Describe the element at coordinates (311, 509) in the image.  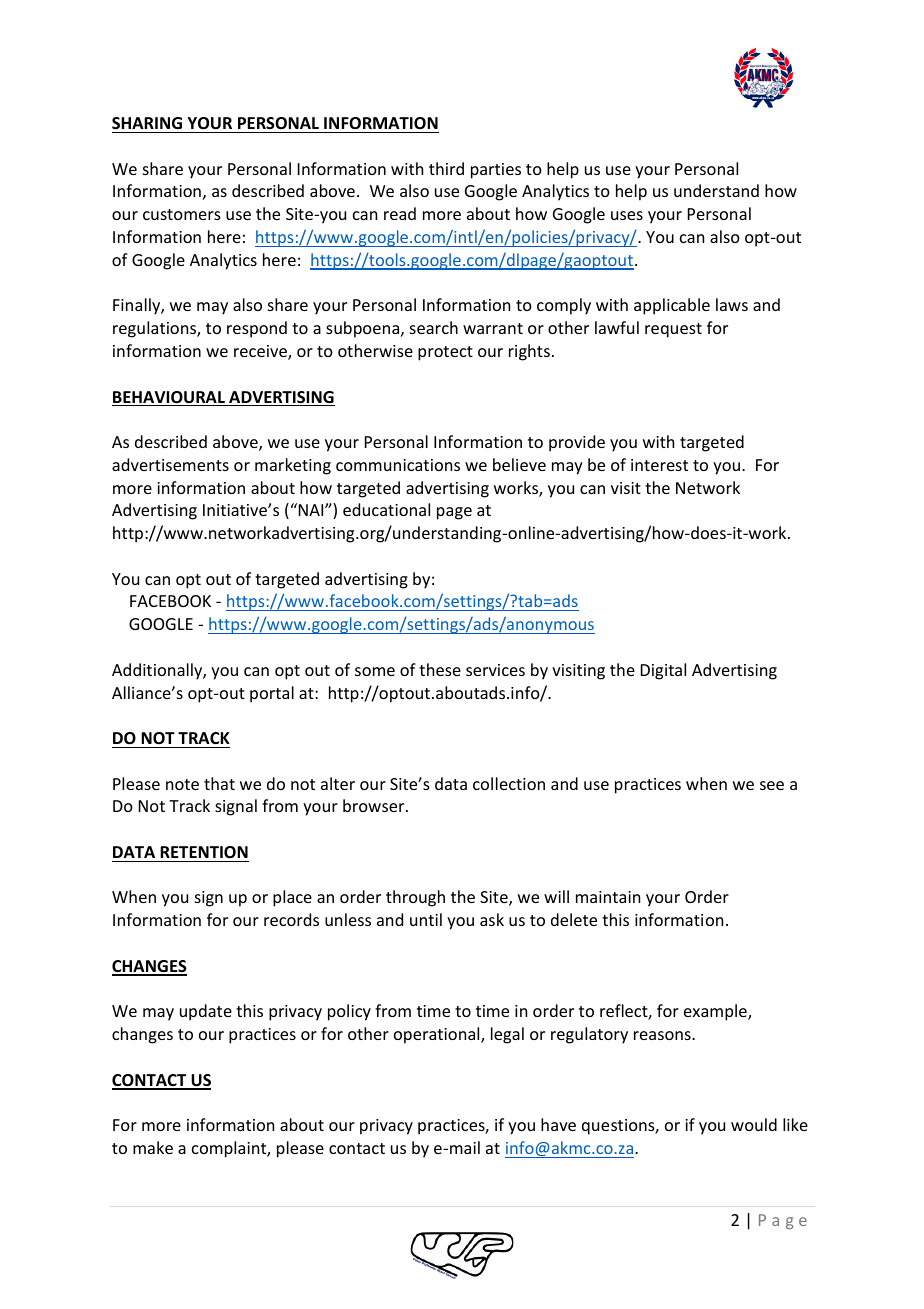
I see `NAI` at that location.
